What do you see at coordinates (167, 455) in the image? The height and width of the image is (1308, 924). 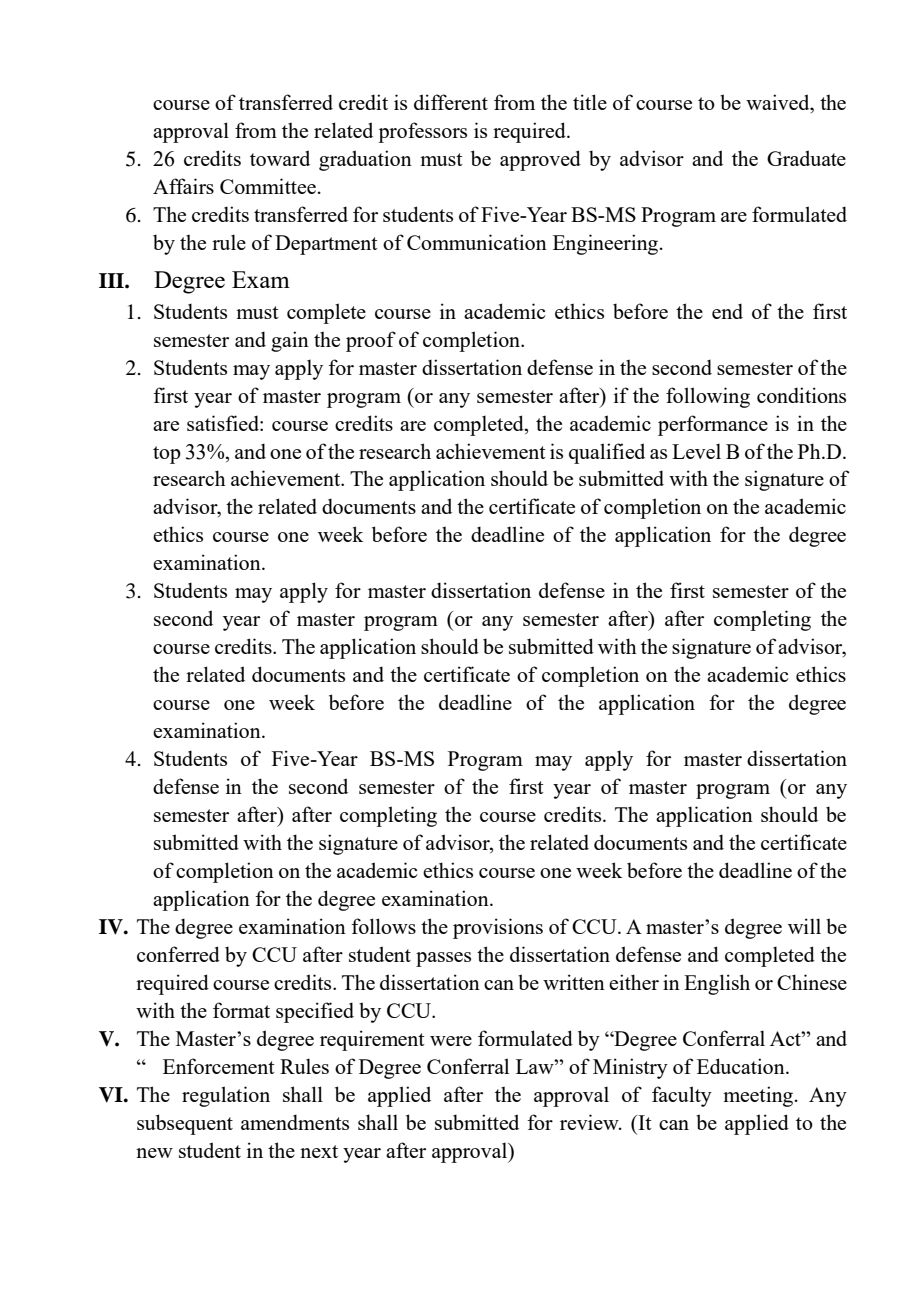 I see `top` at bounding box center [167, 455].
